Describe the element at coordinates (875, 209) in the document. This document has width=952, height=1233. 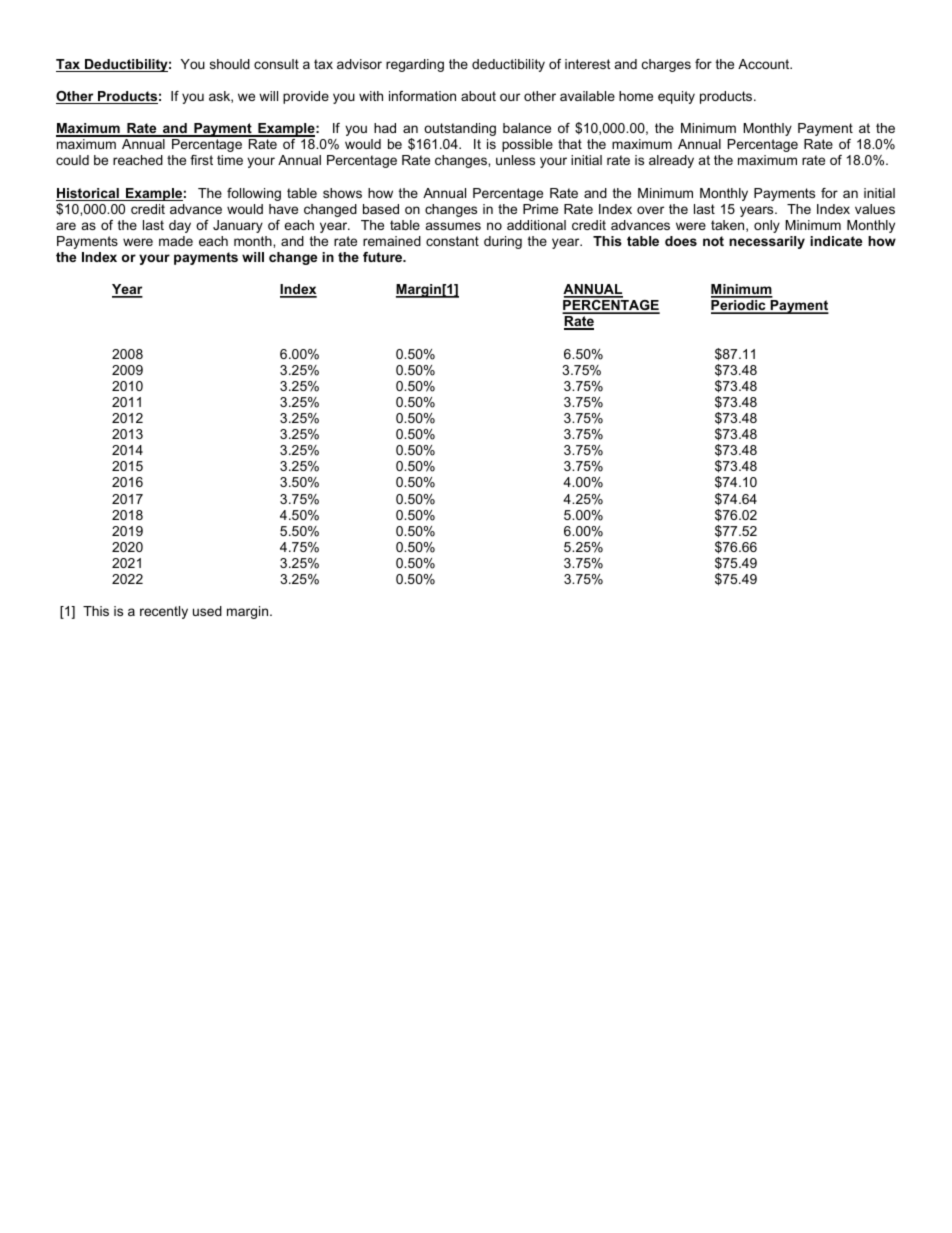
I see `values` at that location.
